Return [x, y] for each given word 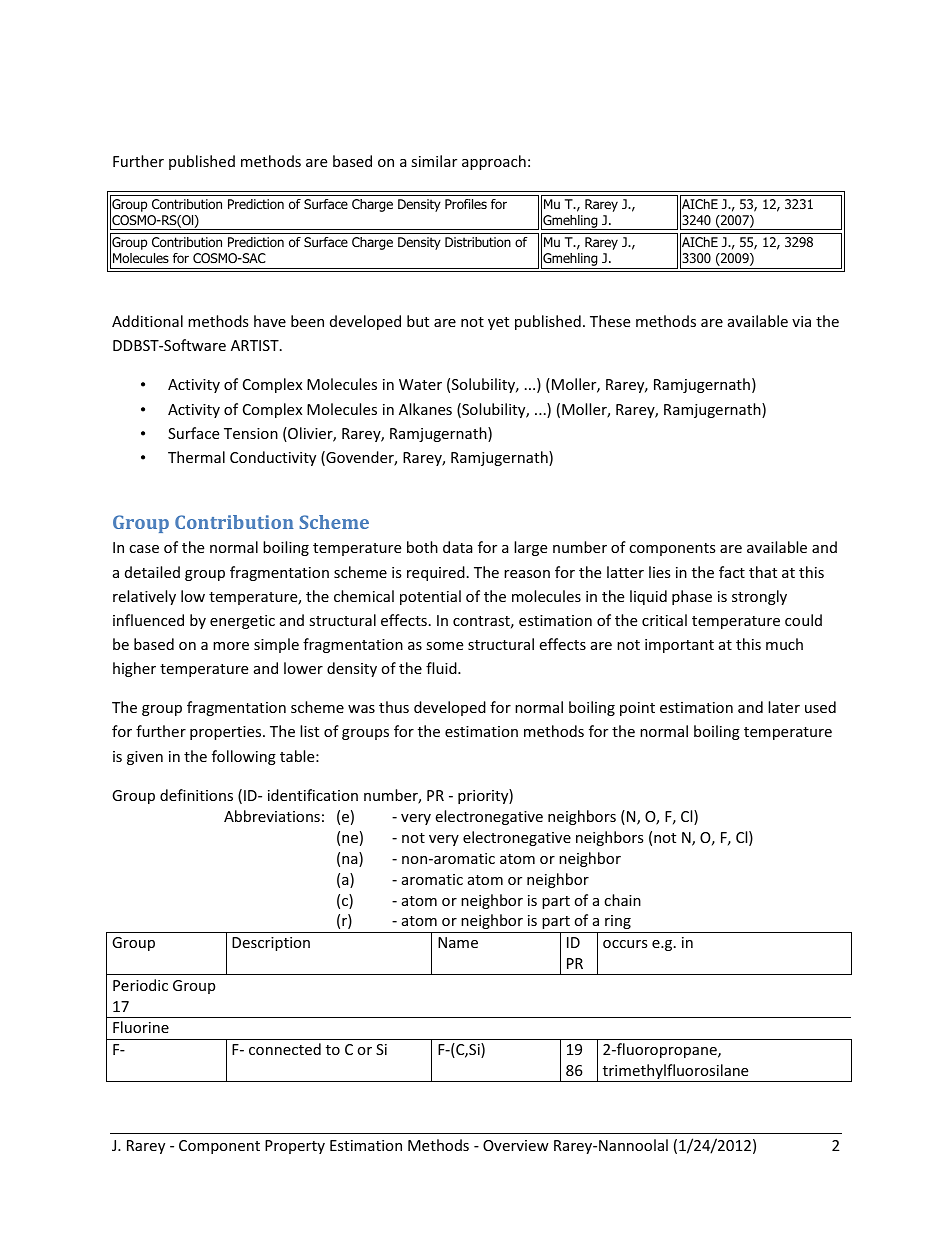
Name [458, 942]
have [270, 321]
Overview [516, 1145]
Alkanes [425, 409]
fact [732, 572]
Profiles [466, 204]
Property [295, 1147]
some [444, 646]
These [610, 321]
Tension [251, 433]
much [784, 644]
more [231, 646]
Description [271, 944]
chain [622, 900]
